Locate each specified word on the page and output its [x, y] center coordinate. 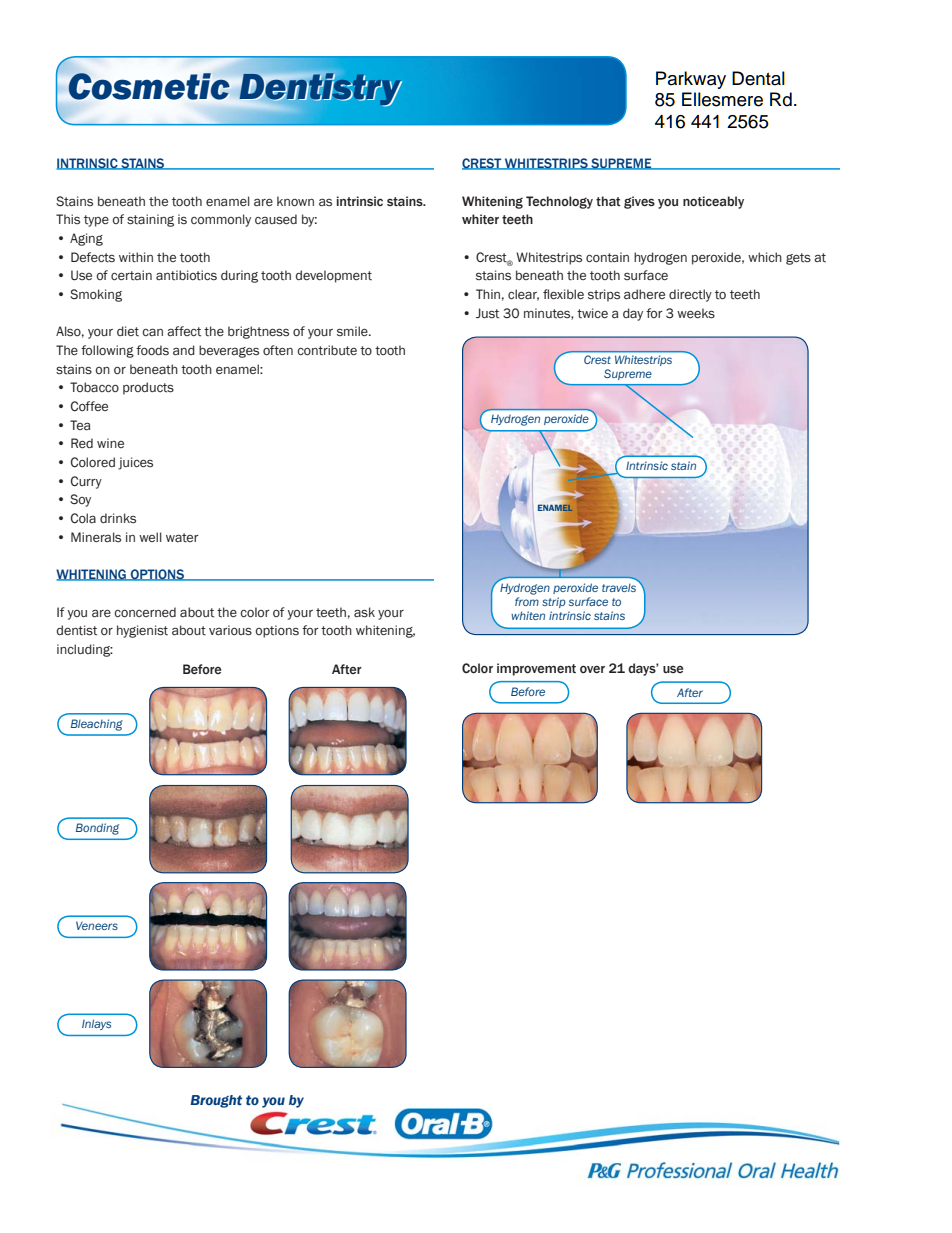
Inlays [96, 1024]
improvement [536, 669]
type [96, 221]
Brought [216, 1101]
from [527, 601]
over [592, 669]
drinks [118, 518]
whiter [480, 219]
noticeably [713, 202]
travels [620, 586]
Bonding [97, 829]
